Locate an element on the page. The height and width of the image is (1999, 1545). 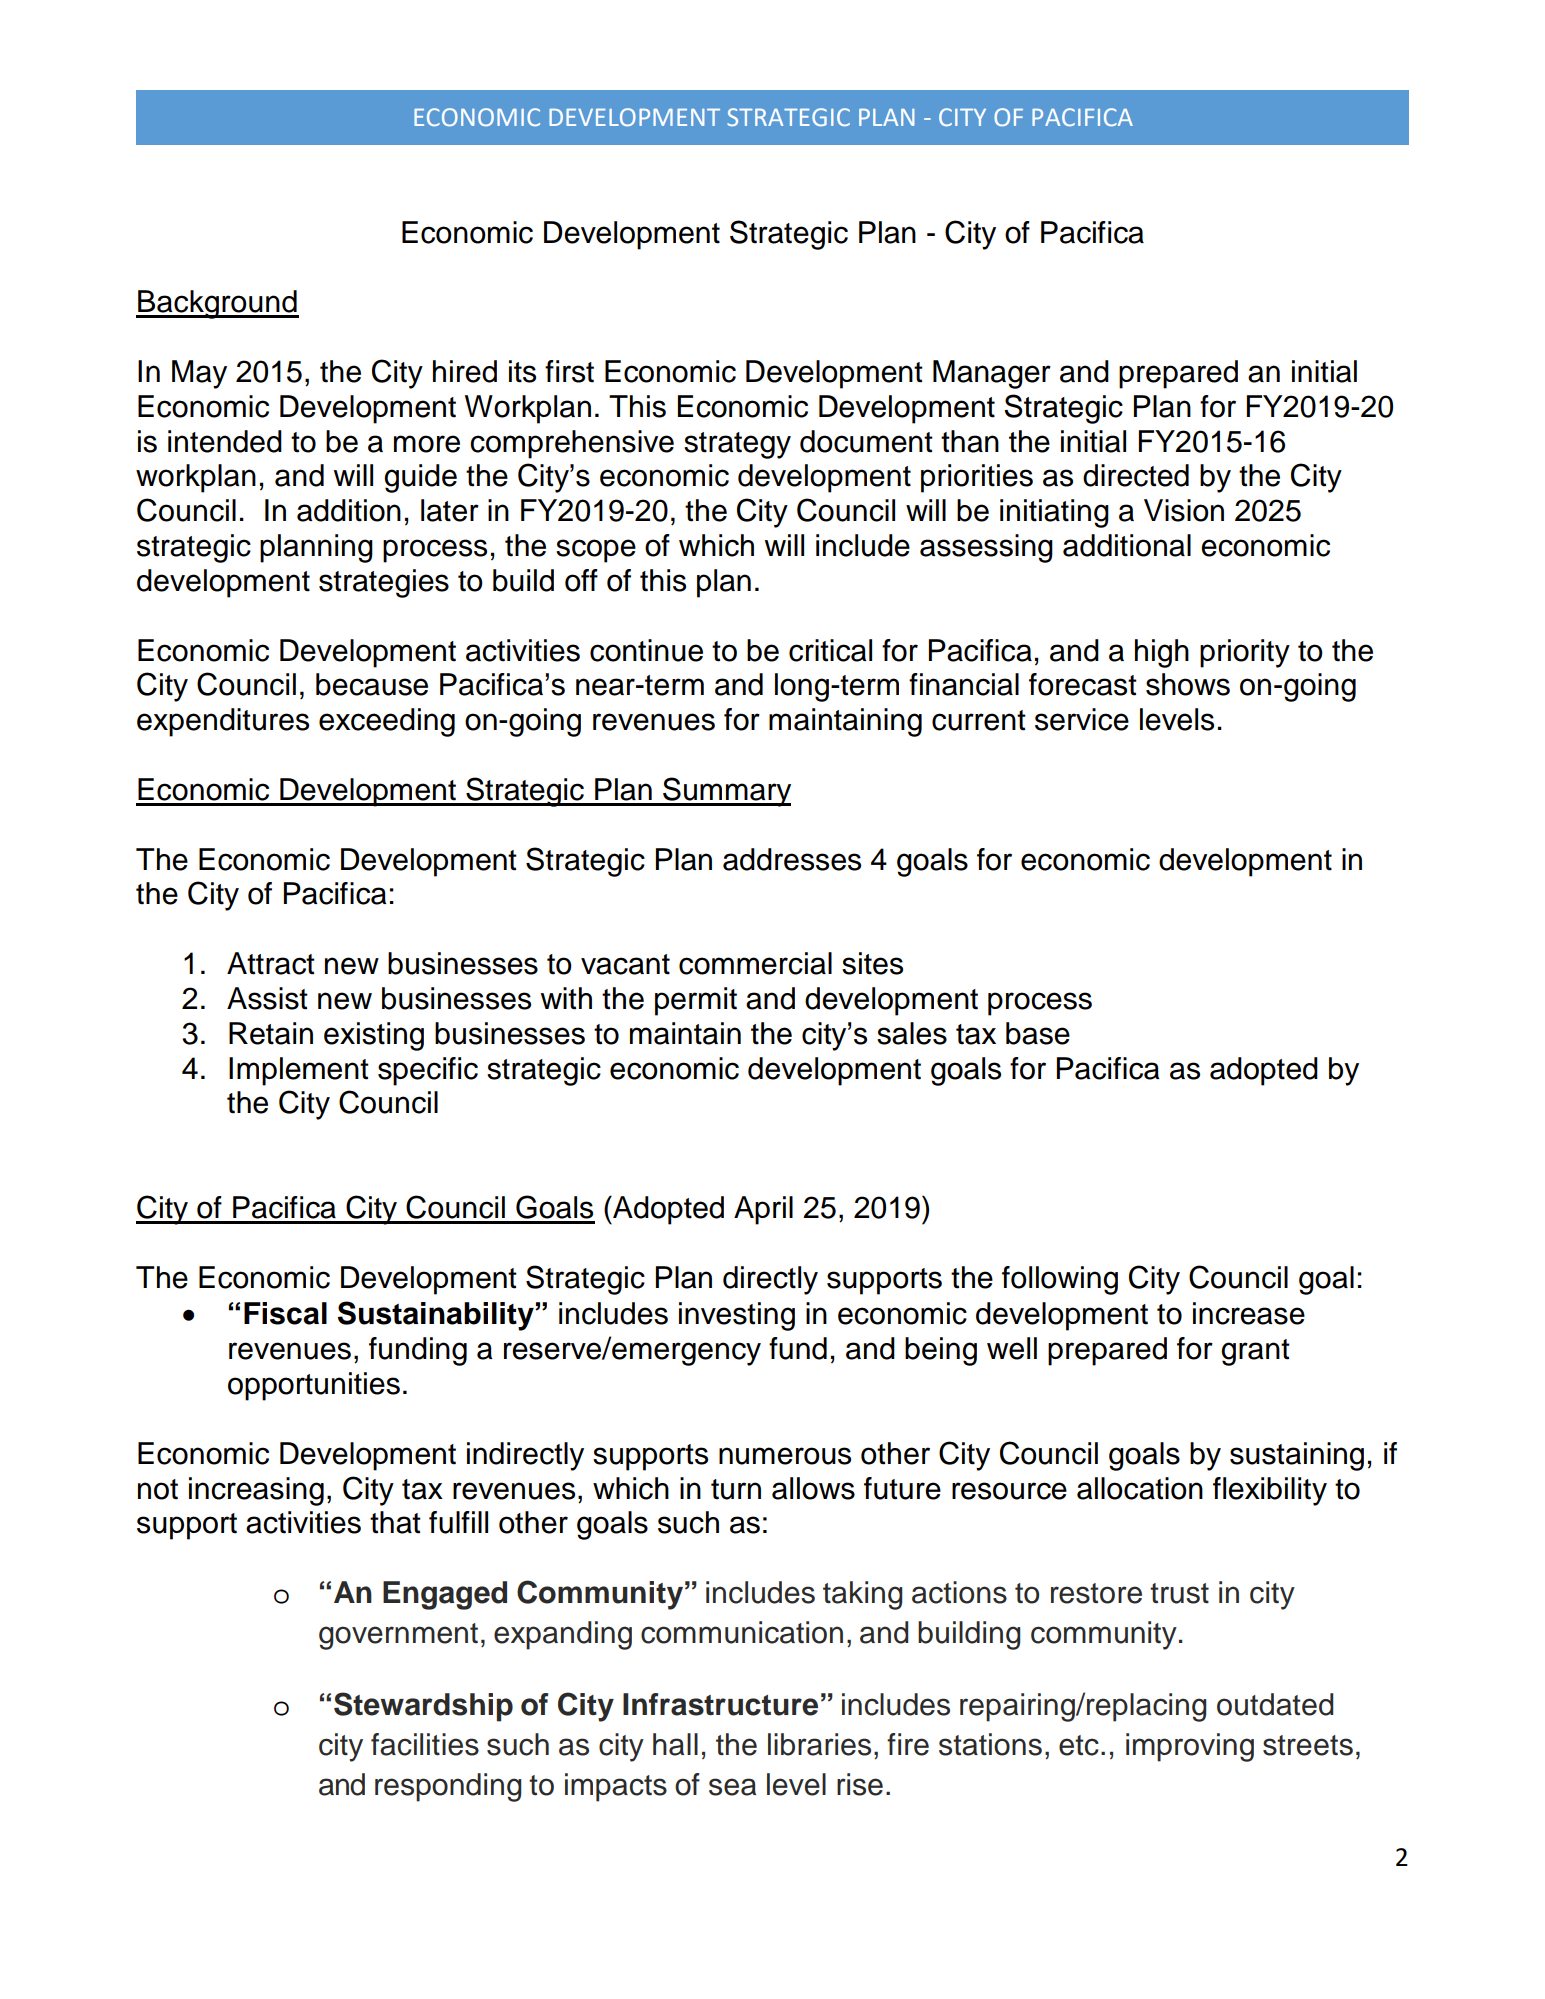
facilities is located at coordinates (425, 1744).
